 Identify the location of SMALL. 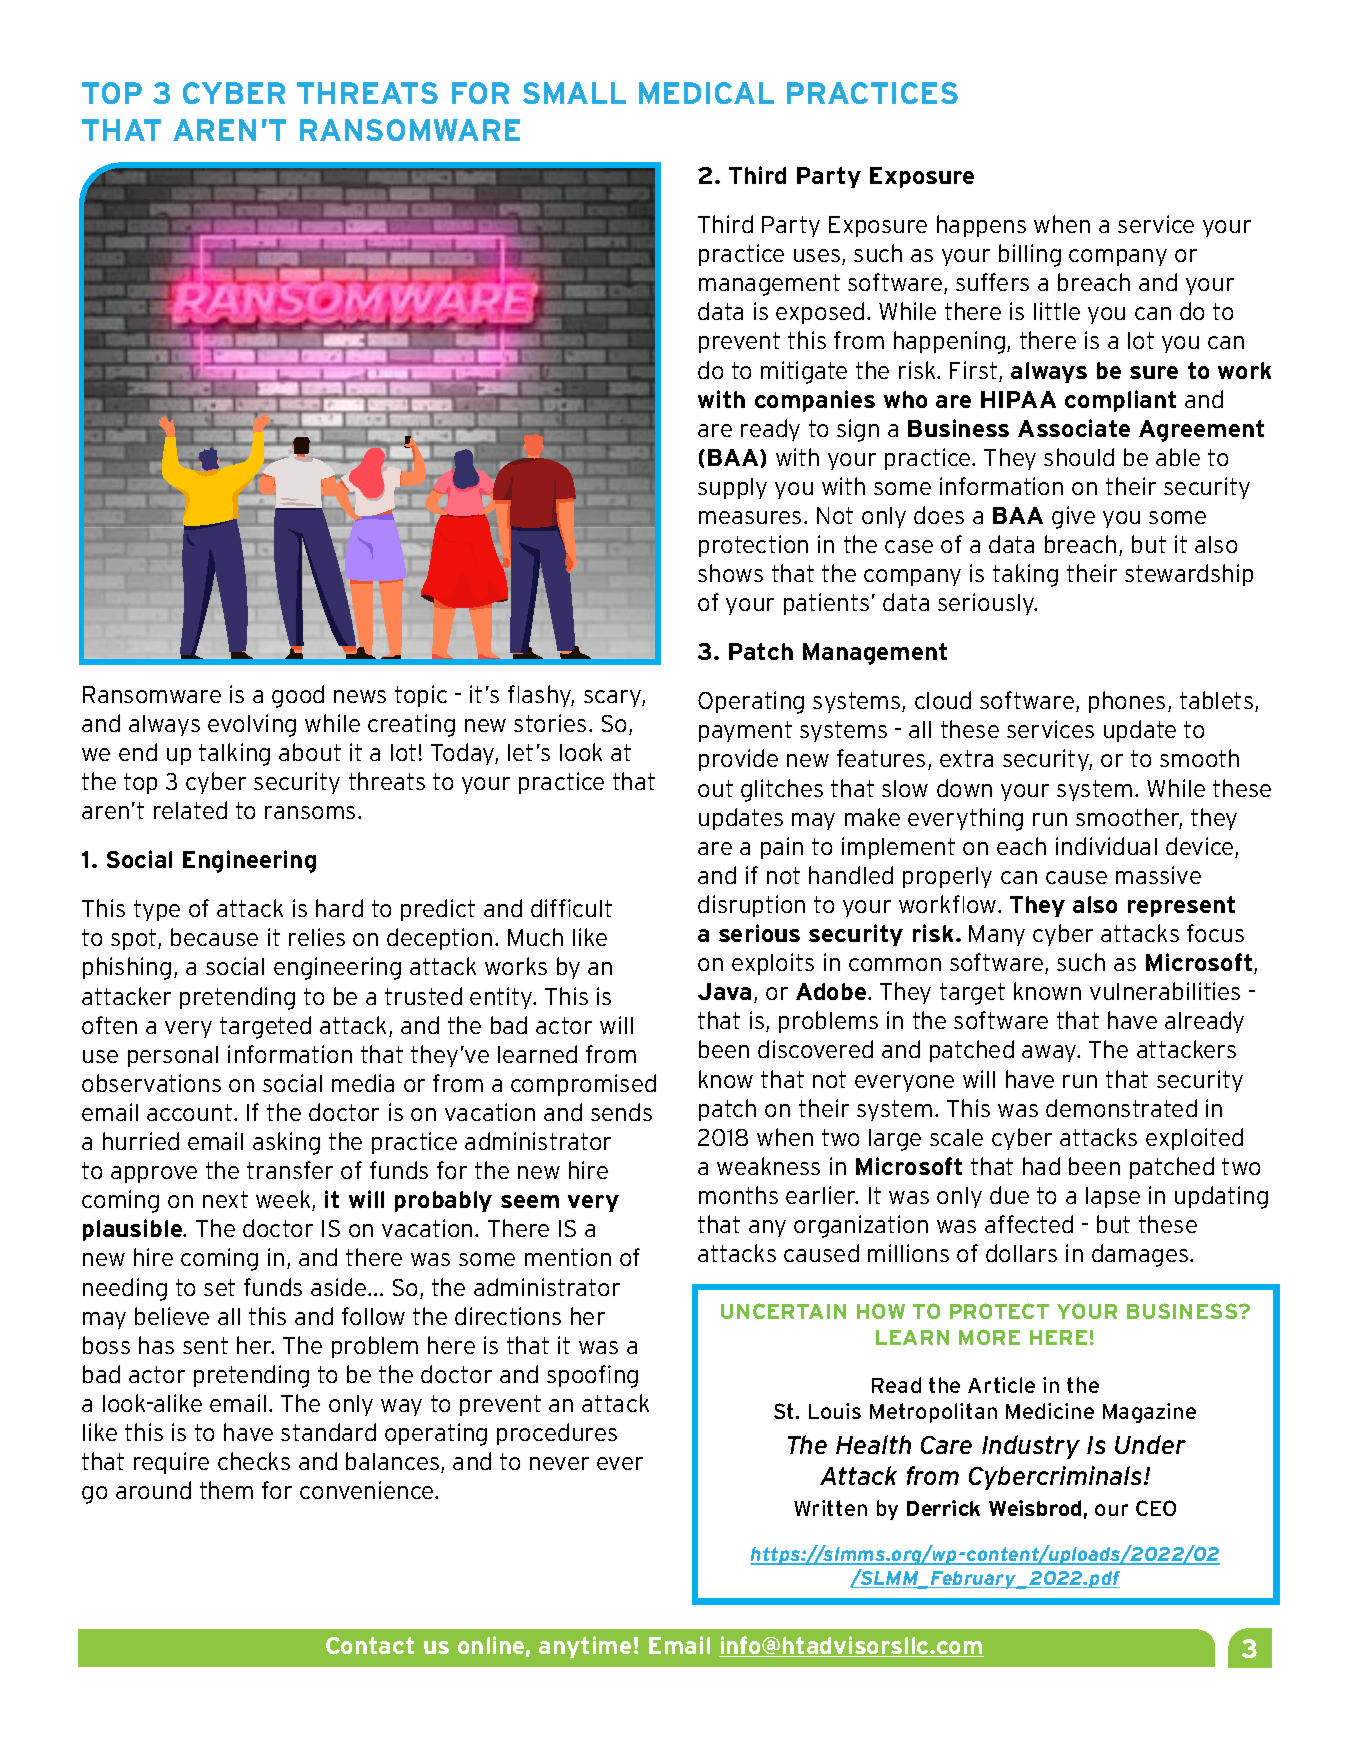
(574, 93).
